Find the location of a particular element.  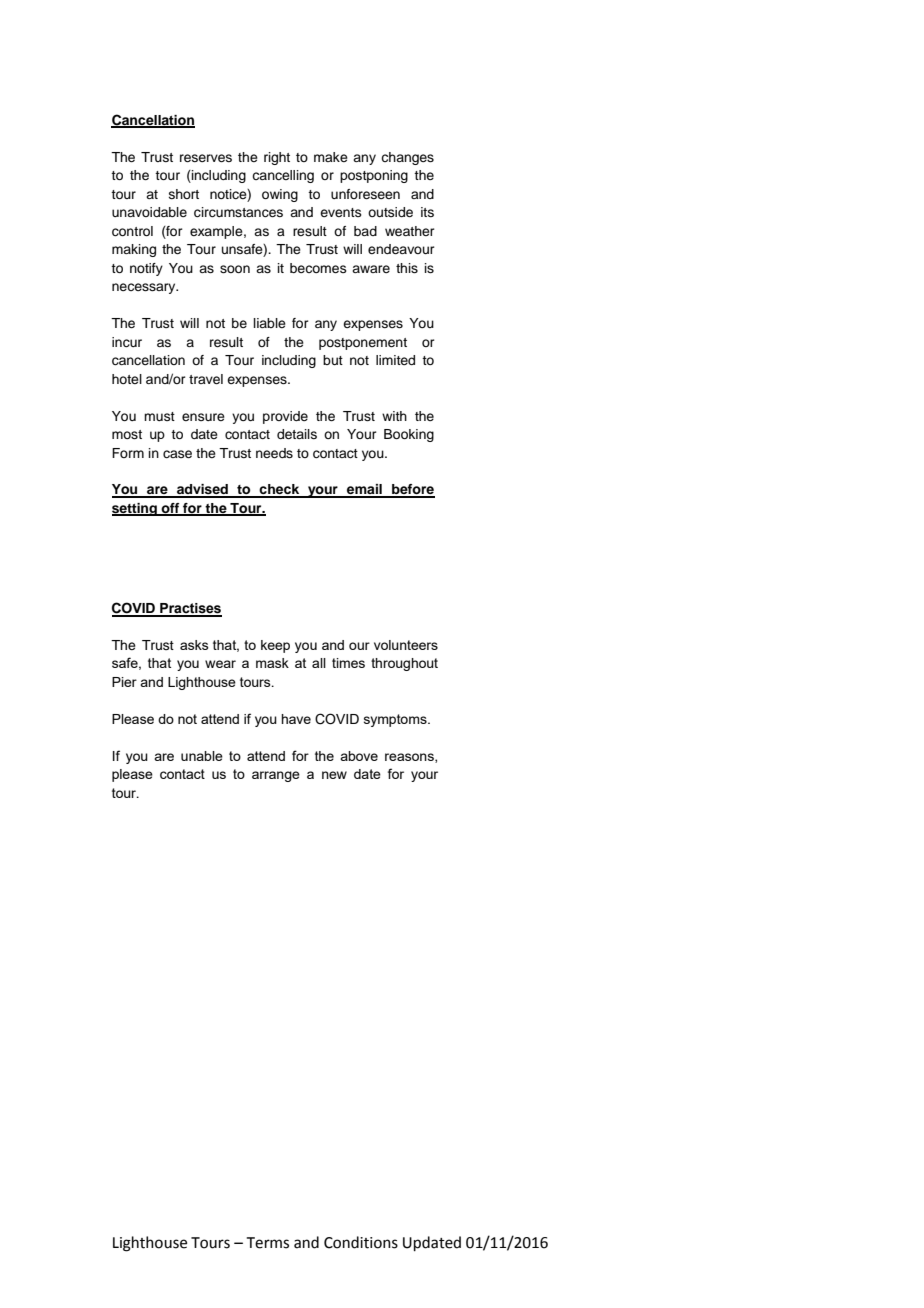

with is located at coordinates (394, 416).
